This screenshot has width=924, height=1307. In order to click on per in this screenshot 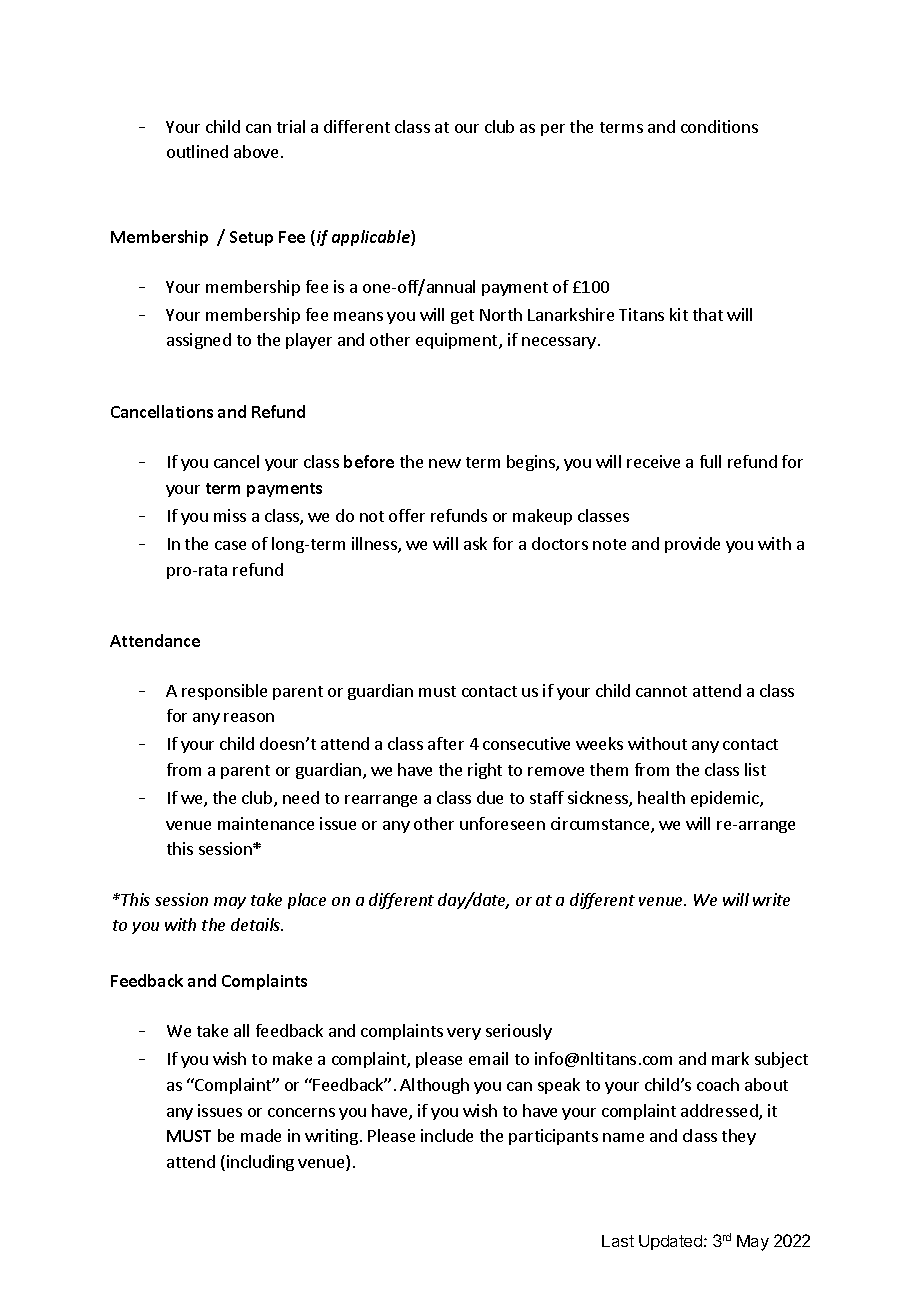, I will do `click(553, 130)`.
